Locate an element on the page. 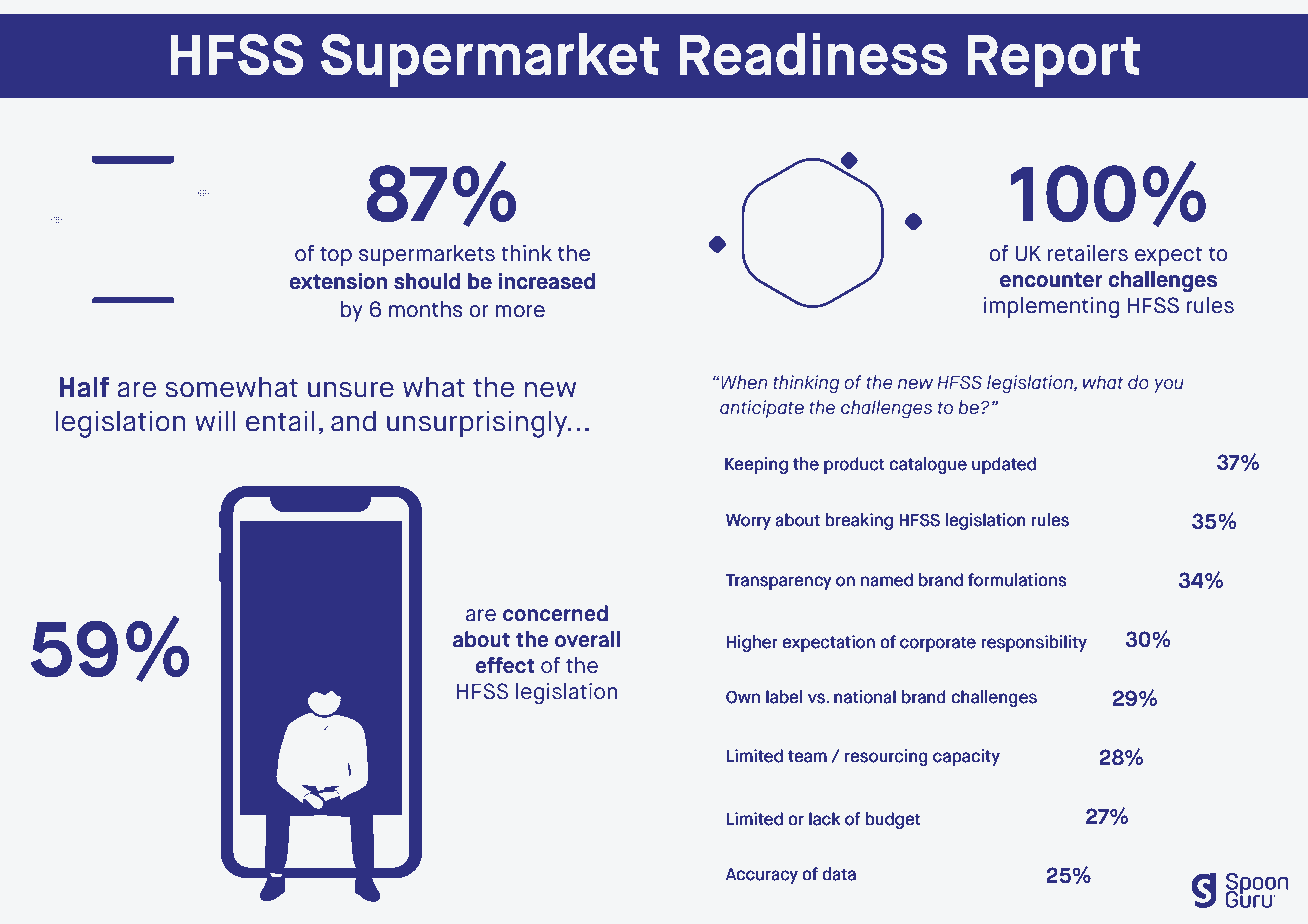  more is located at coordinates (520, 311).
